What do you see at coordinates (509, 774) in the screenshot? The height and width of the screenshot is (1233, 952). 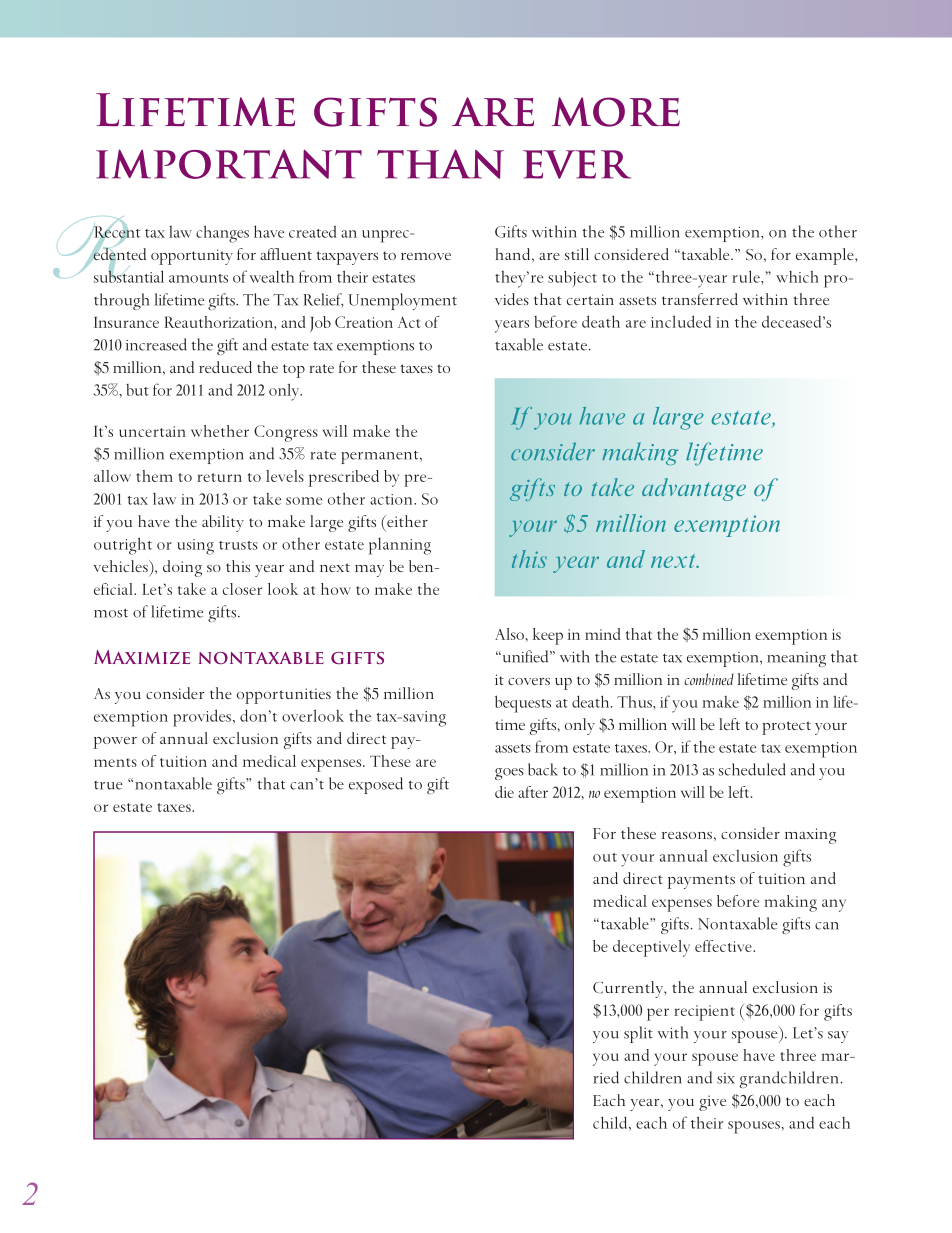 I see `goes` at bounding box center [509, 774].
